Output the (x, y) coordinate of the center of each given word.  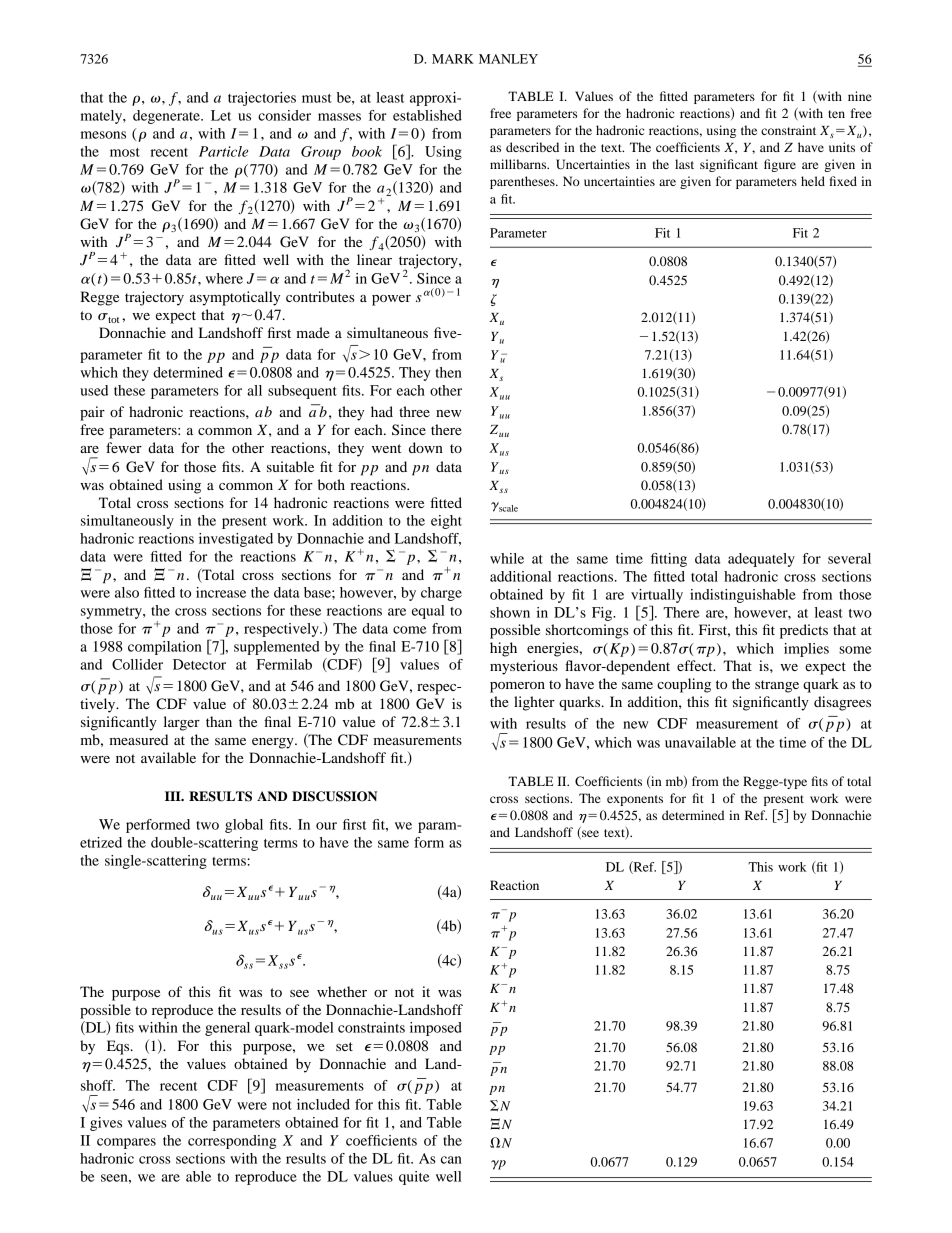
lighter (534, 703)
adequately (761, 560)
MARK (453, 59)
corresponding (232, 1142)
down (426, 447)
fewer (124, 447)
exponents (635, 800)
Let (221, 115)
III (174, 796)
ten (836, 114)
